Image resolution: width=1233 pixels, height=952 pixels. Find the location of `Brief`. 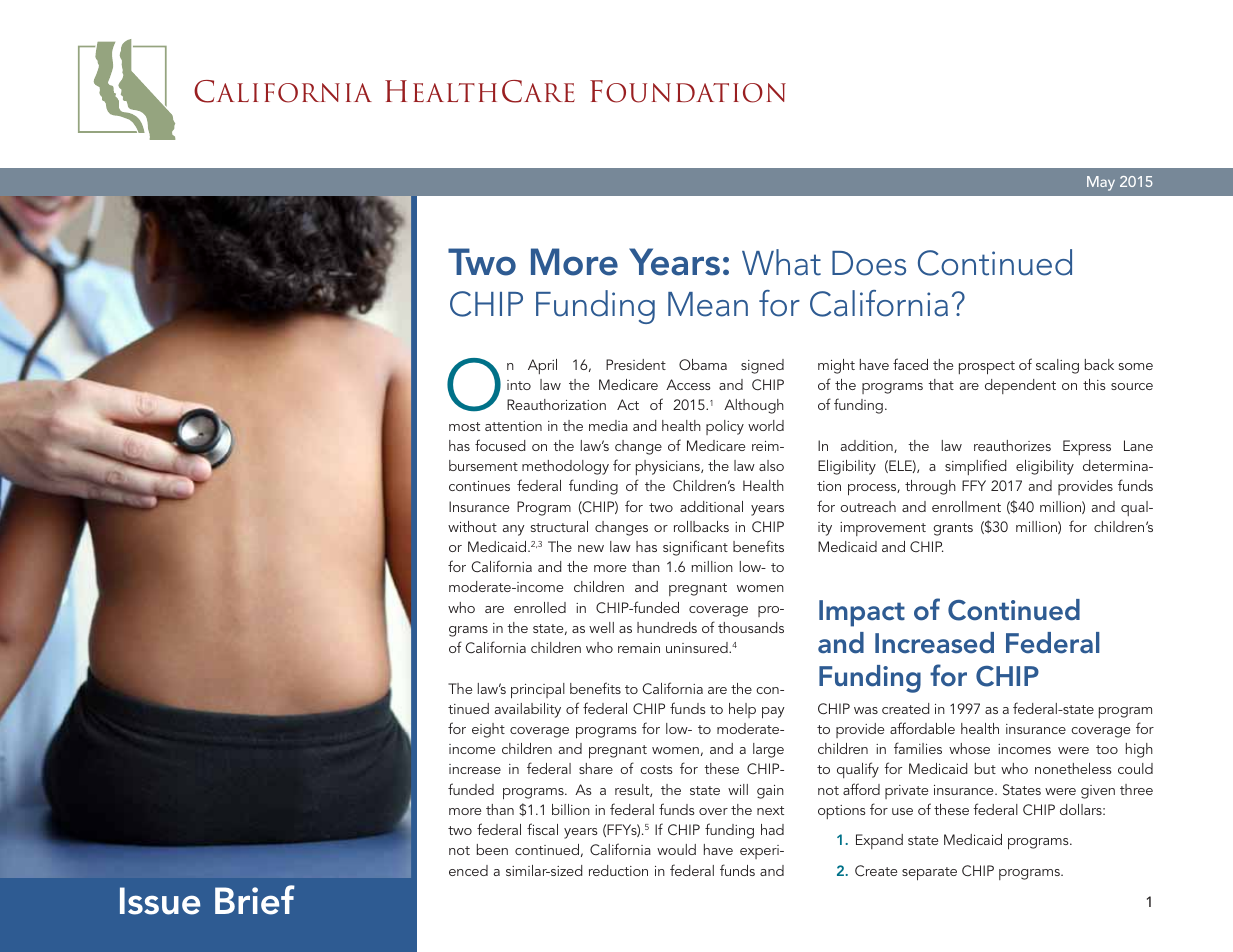

Brief is located at coordinates (255, 900).
